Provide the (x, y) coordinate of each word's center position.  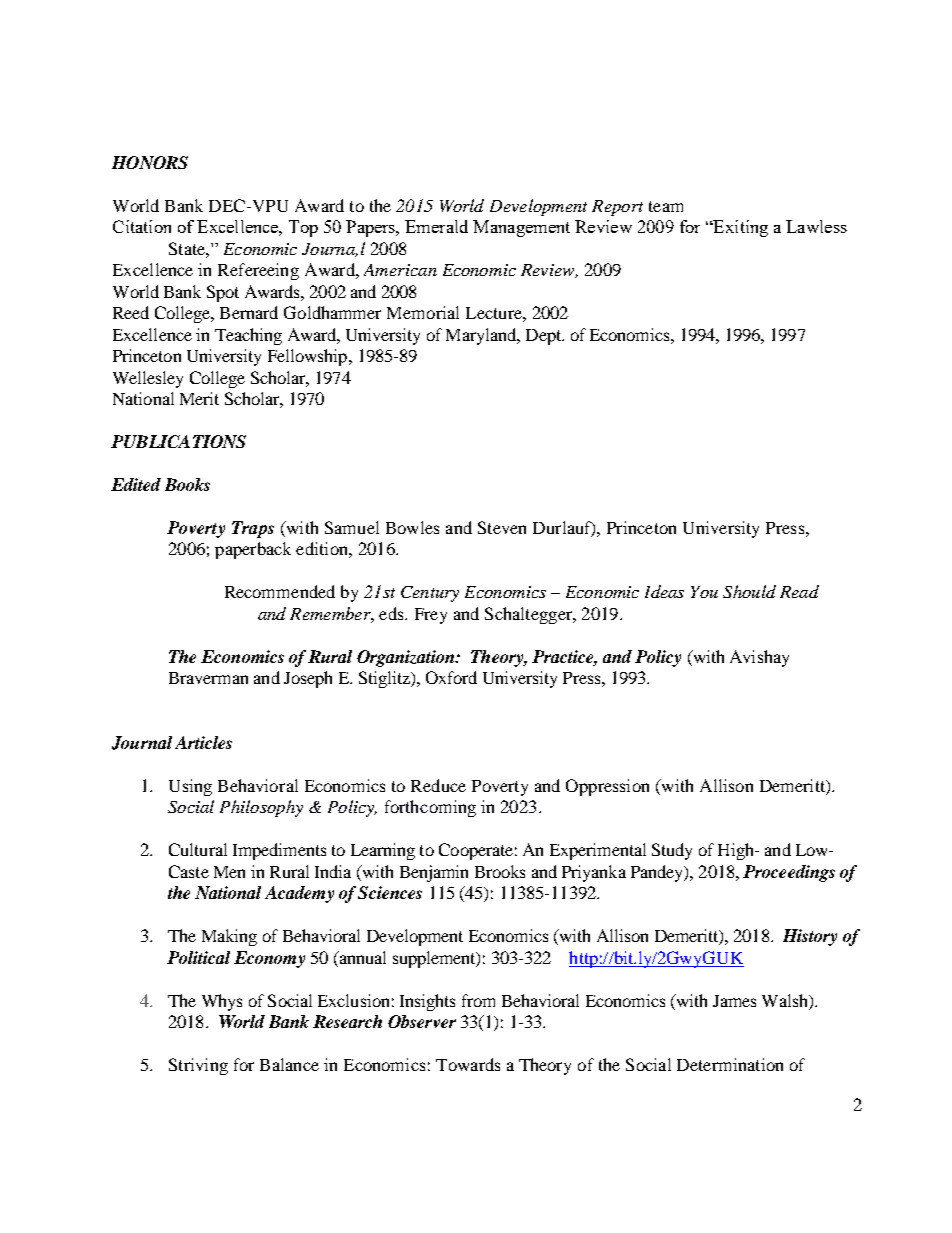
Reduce (438, 785)
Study (672, 851)
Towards (468, 1064)
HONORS (150, 162)
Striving (198, 1066)
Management (521, 228)
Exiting (739, 228)
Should (749, 591)
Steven (502, 527)
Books (187, 484)
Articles (203, 742)
